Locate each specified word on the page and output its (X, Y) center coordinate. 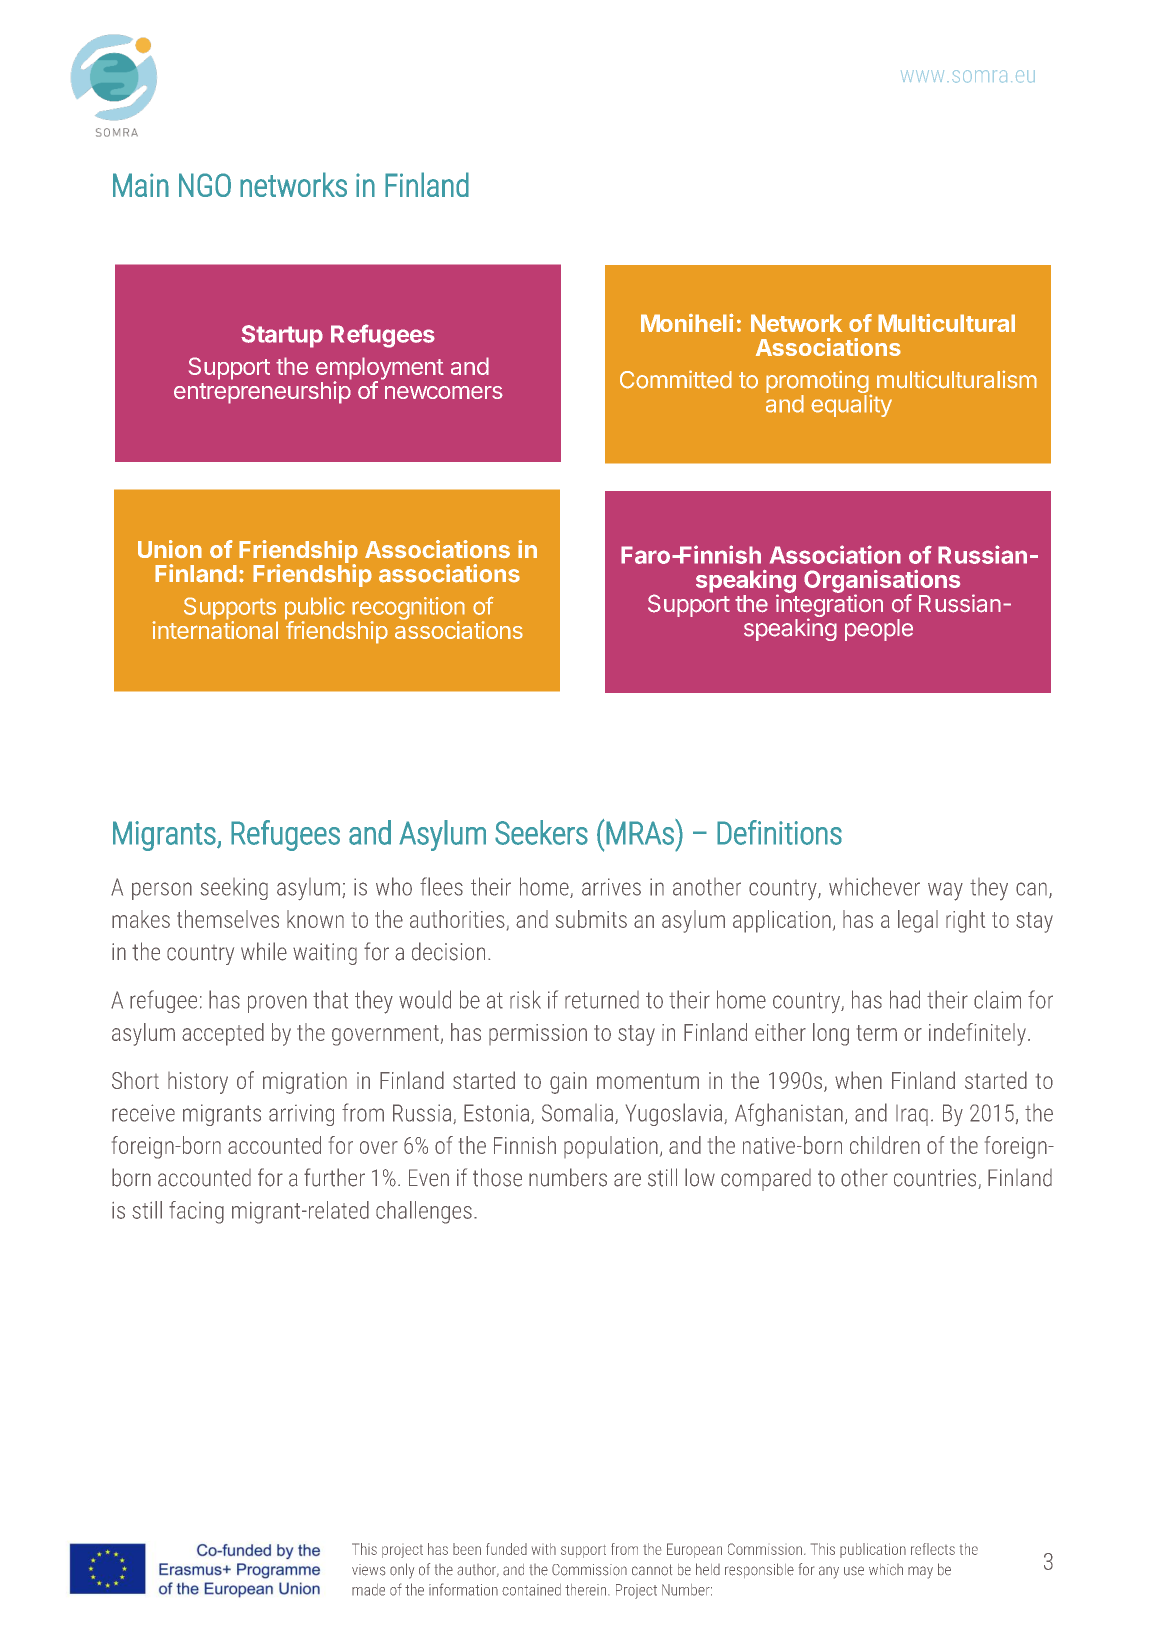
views (368, 1570)
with (544, 1549)
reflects (933, 1549)
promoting (818, 383)
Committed (676, 379)
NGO (205, 185)
